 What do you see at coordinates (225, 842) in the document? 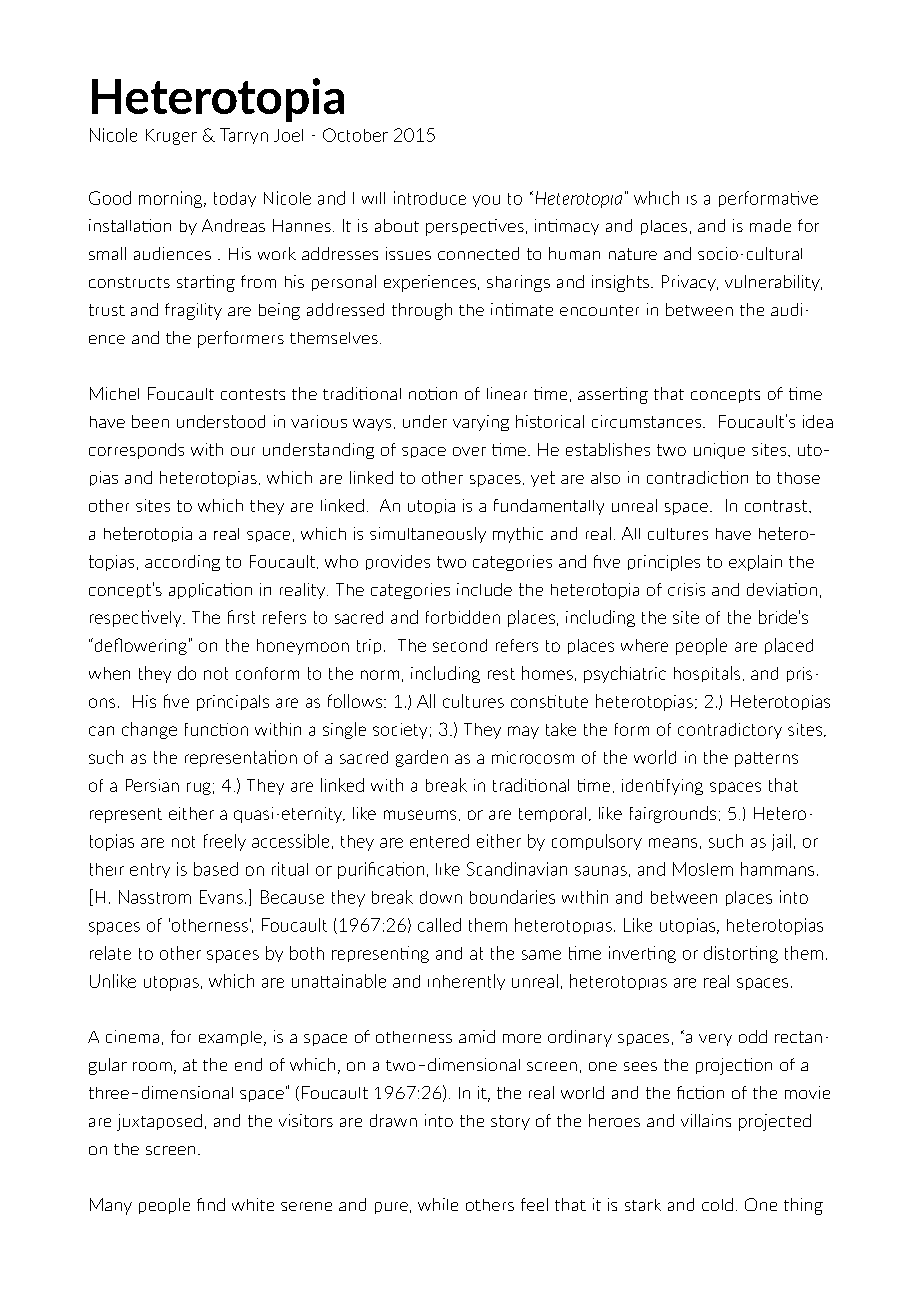
I see `freely` at bounding box center [225, 842].
